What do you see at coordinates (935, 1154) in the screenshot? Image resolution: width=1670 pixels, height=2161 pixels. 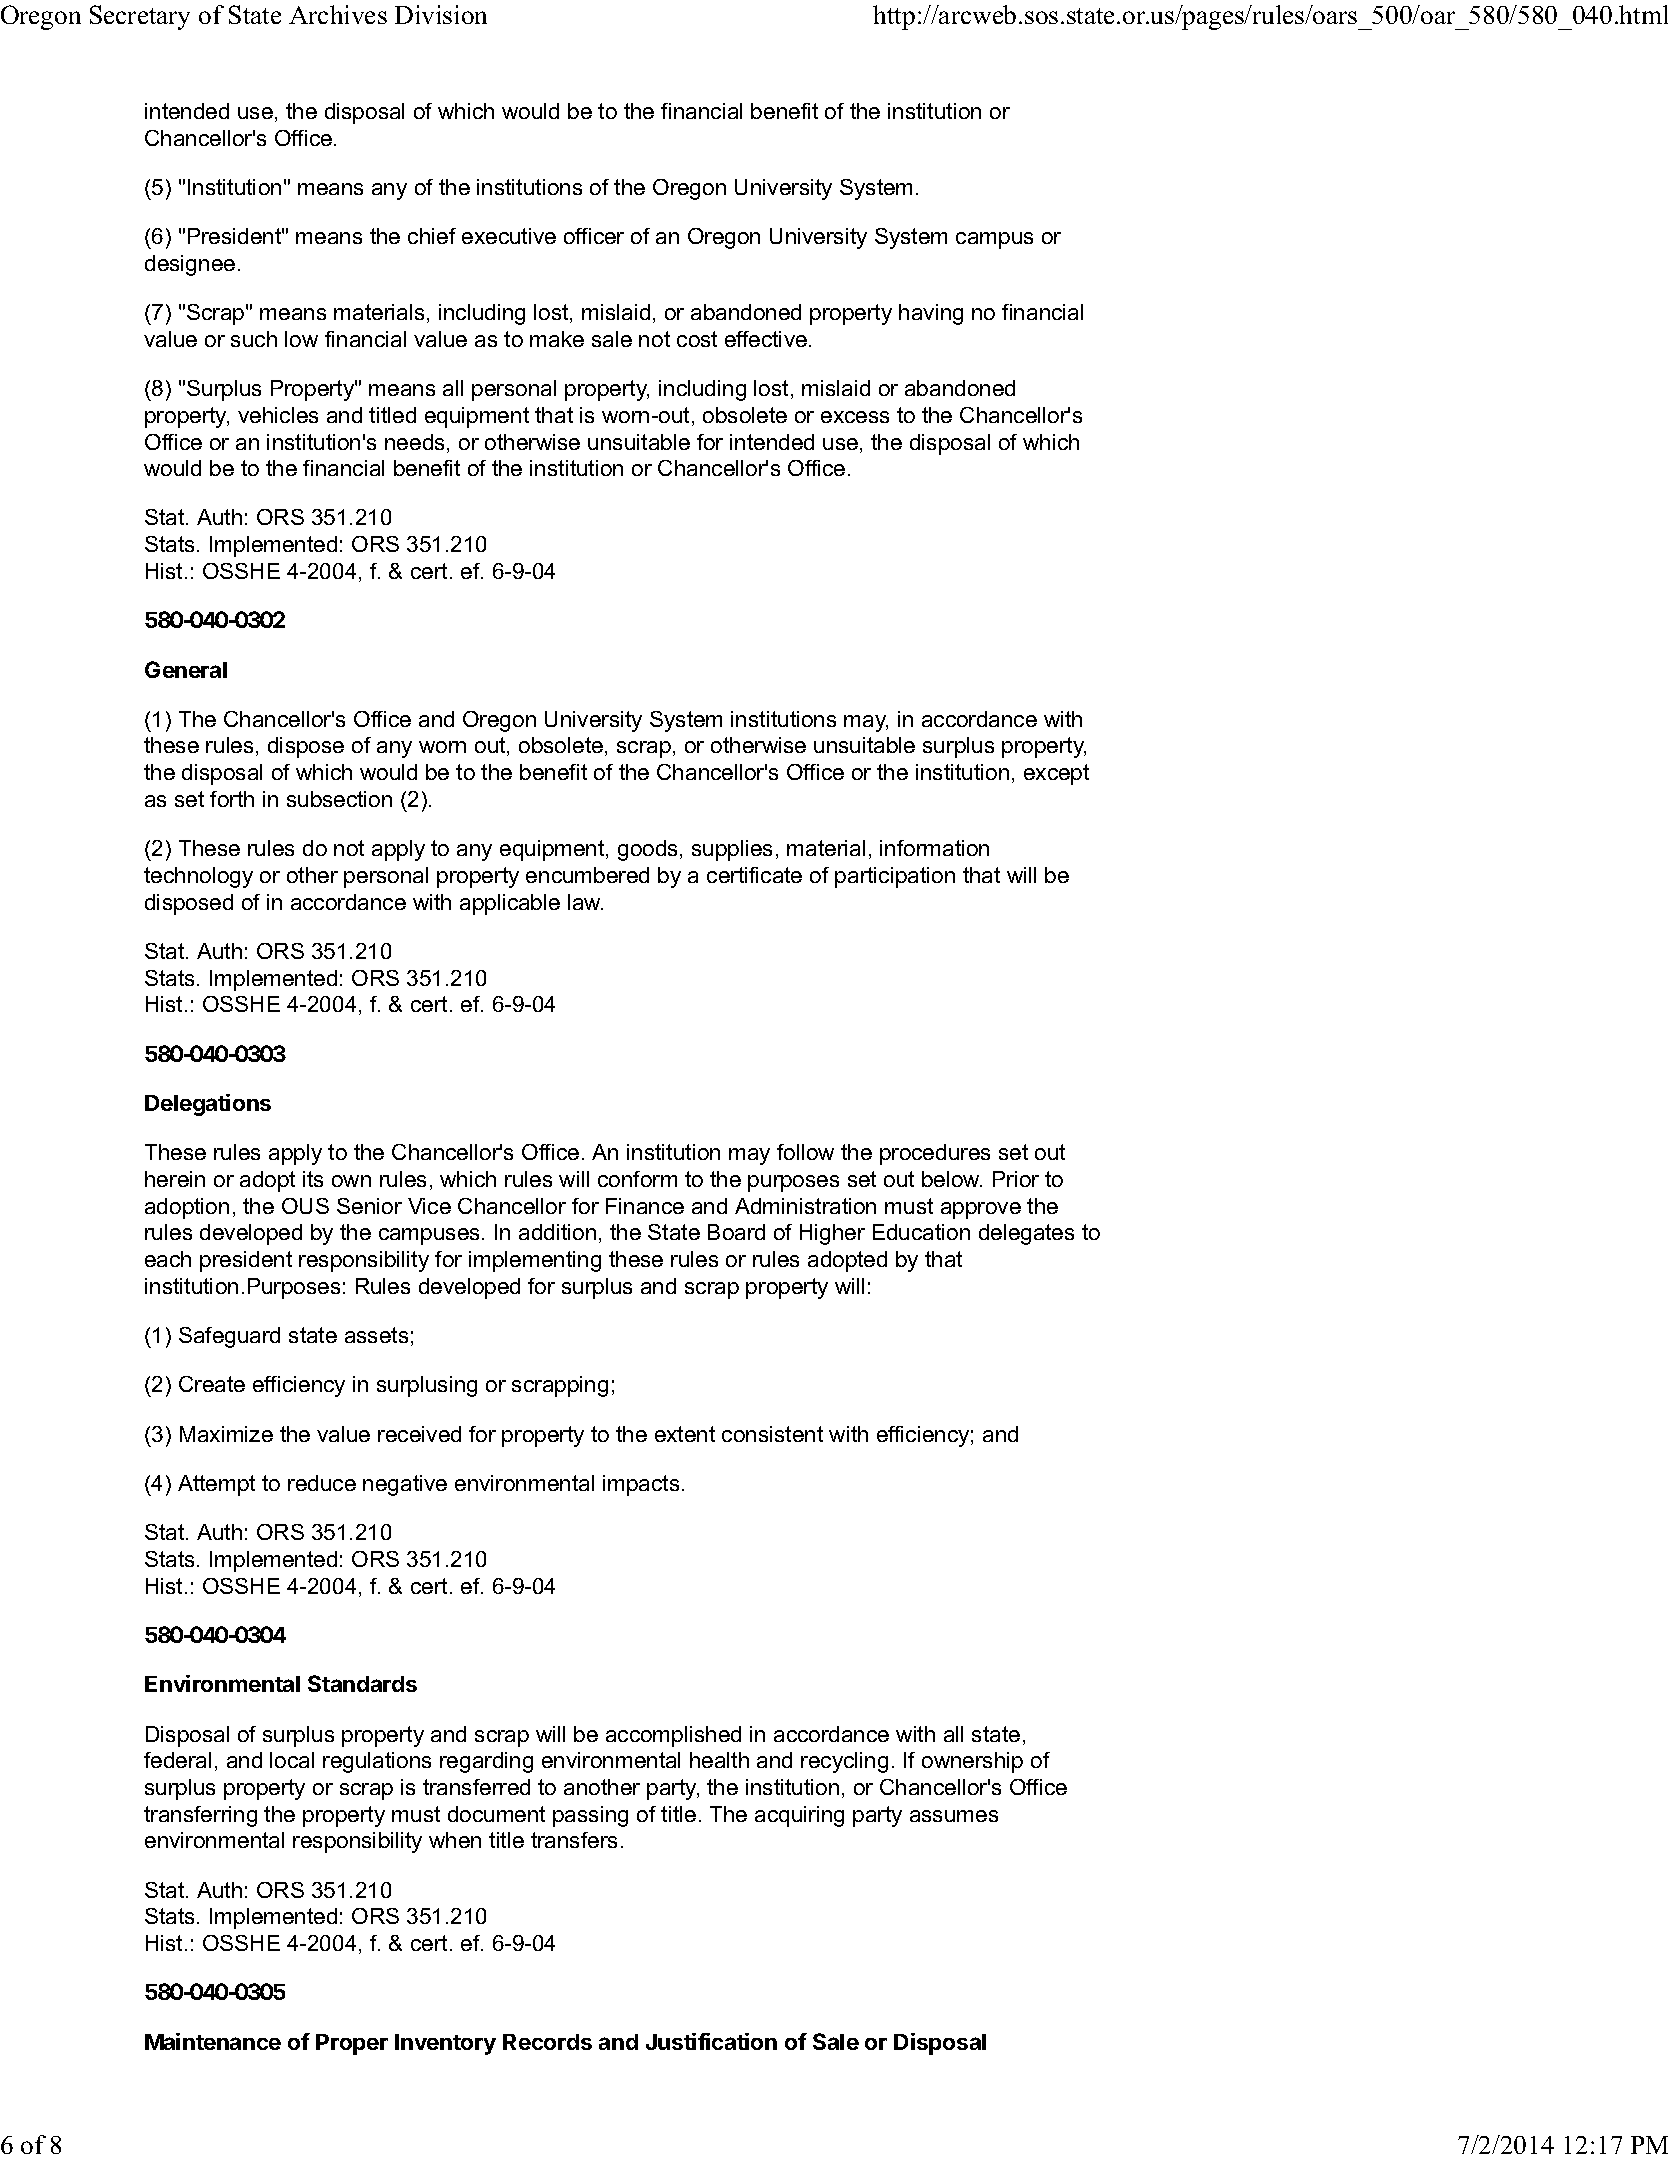 I see `procedures` at bounding box center [935, 1154].
